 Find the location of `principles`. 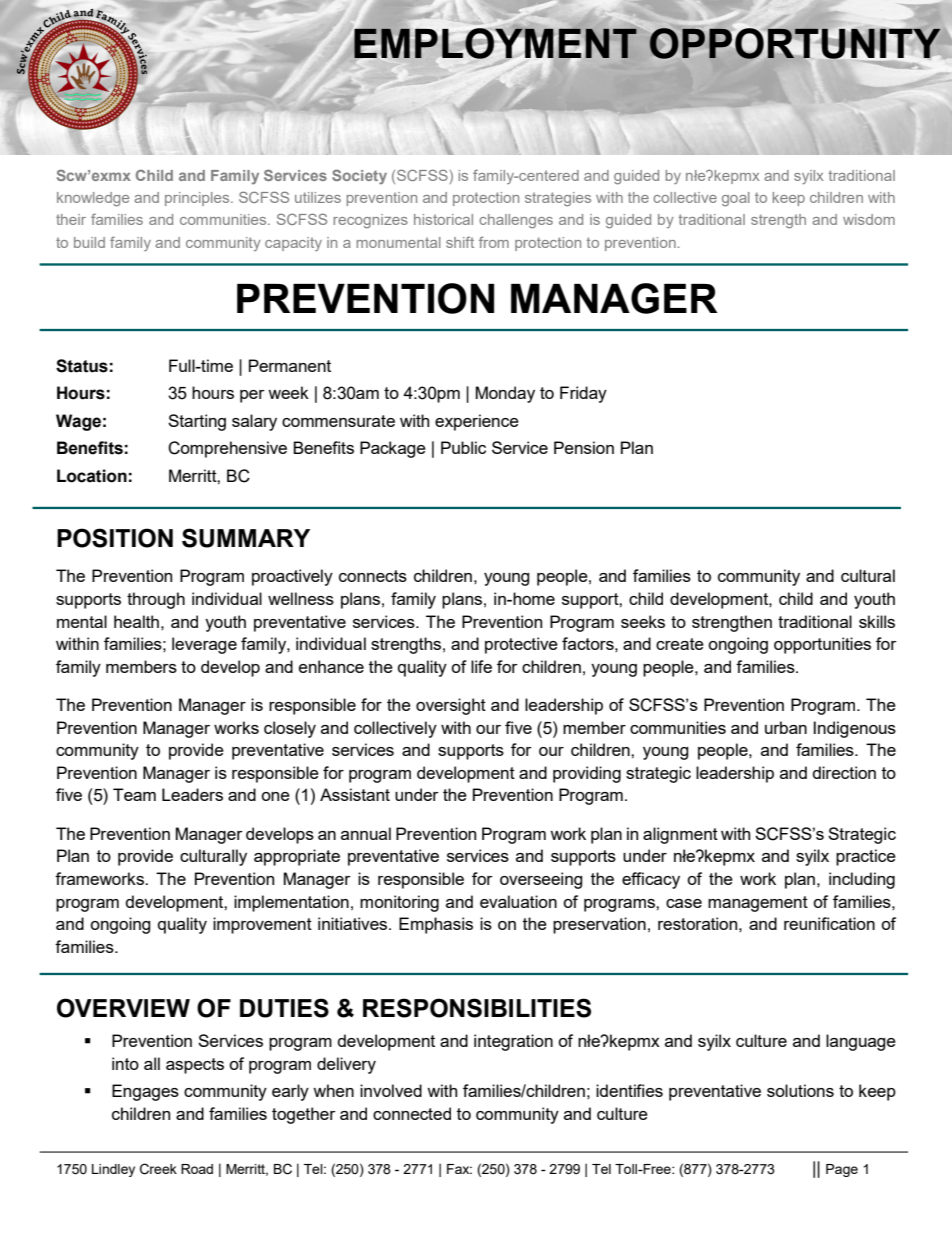

principles is located at coordinates (198, 199).
